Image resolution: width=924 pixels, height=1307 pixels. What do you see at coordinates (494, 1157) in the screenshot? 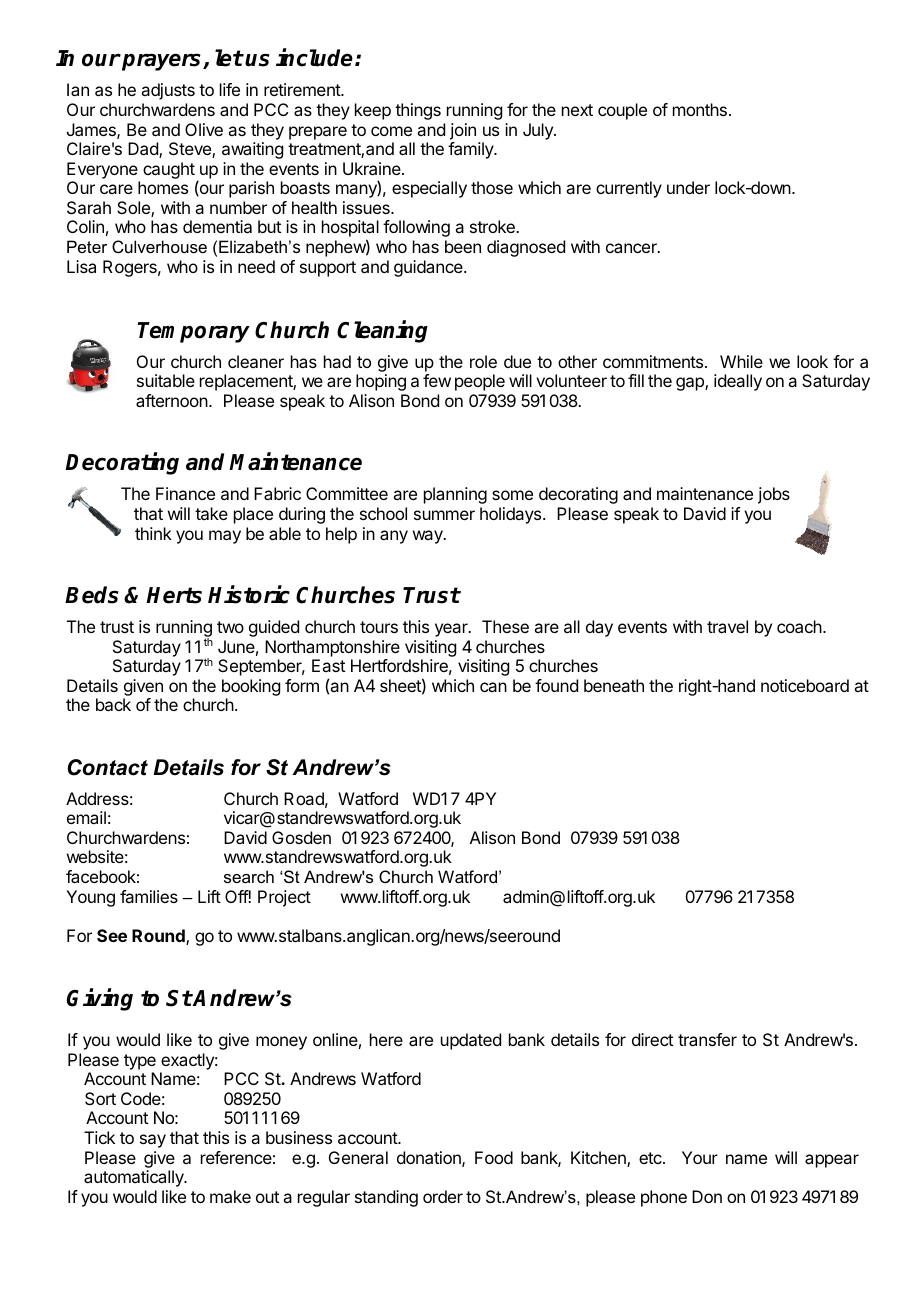
I see `Food` at bounding box center [494, 1157].
